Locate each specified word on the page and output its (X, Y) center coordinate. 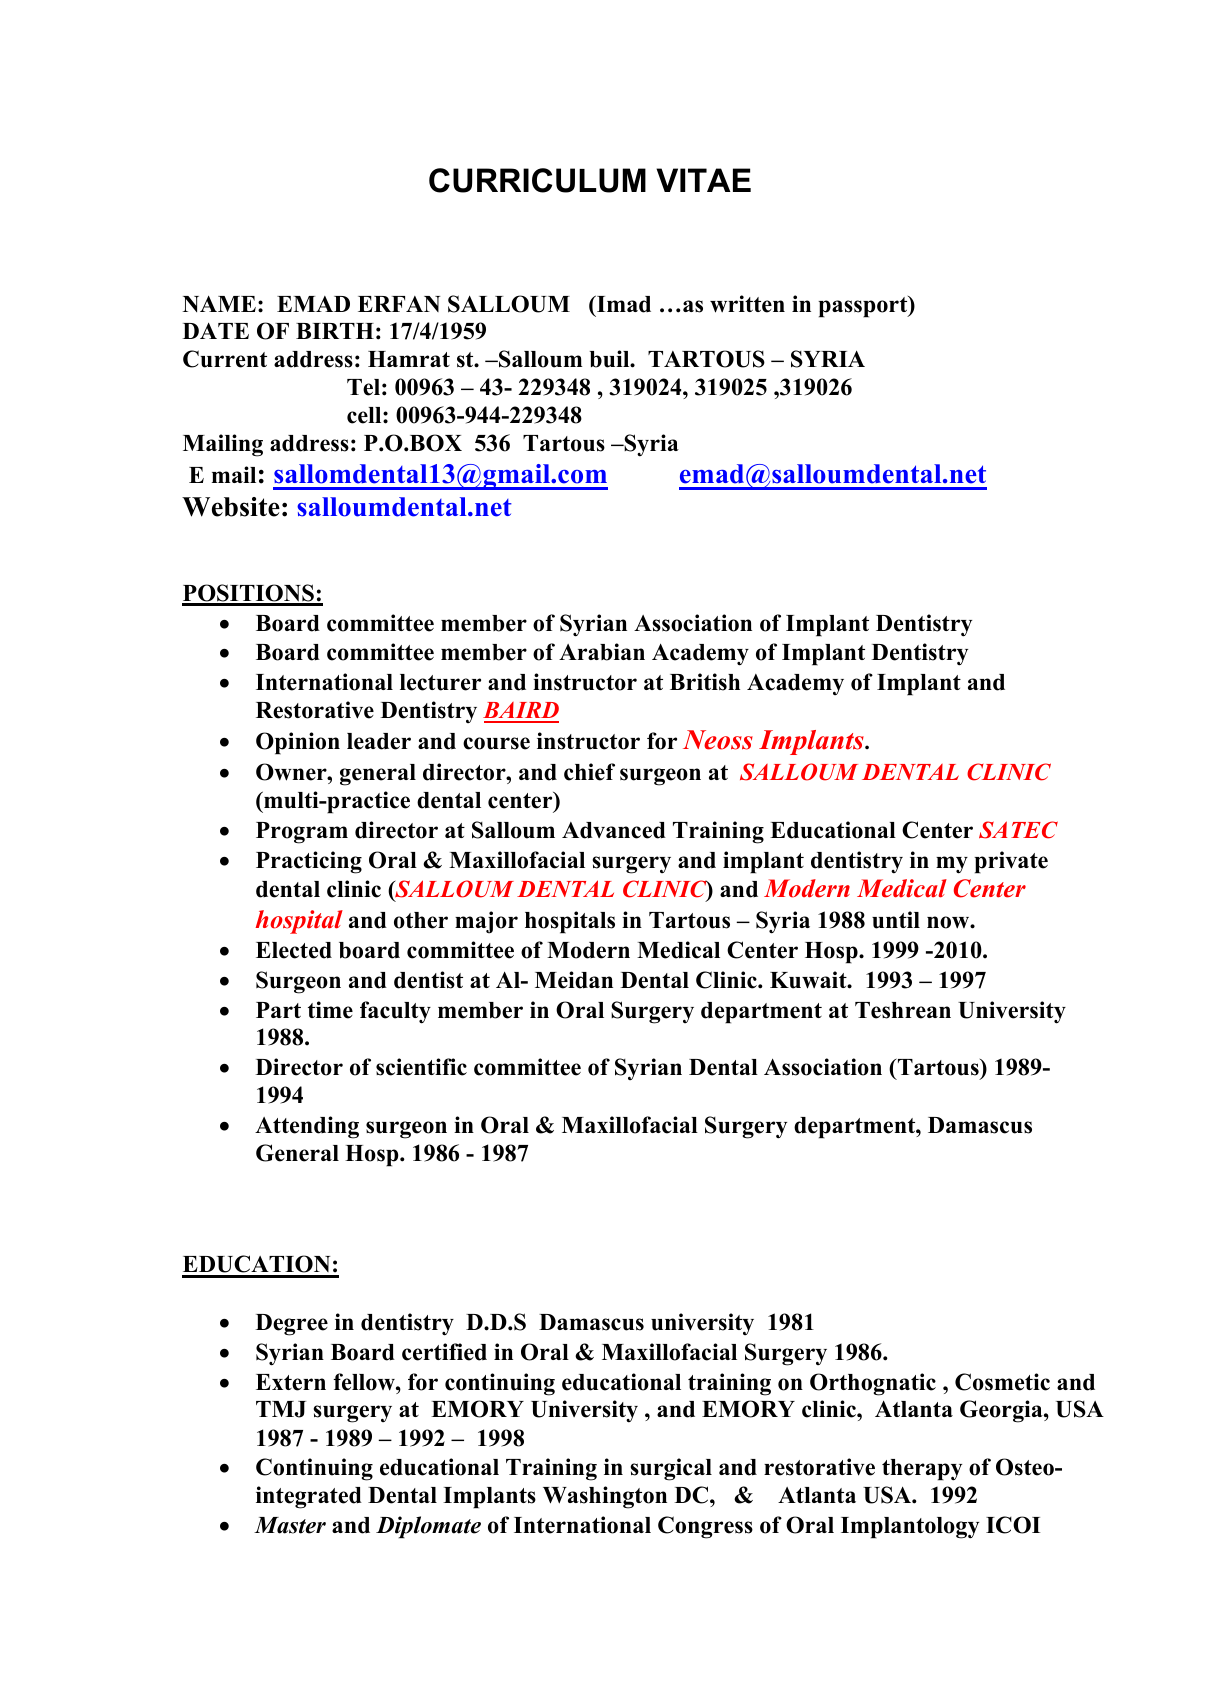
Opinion (298, 743)
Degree (291, 1325)
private (1011, 862)
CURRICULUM (537, 180)
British (705, 682)
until (896, 920)
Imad (623, 304)
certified (444, 1352)
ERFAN (399, 304)
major (486, 922)
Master (290, 1525)
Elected (294, 950)
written (747, 304)
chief (589, 772)
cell (365, 415)
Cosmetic (1002, 1382)
